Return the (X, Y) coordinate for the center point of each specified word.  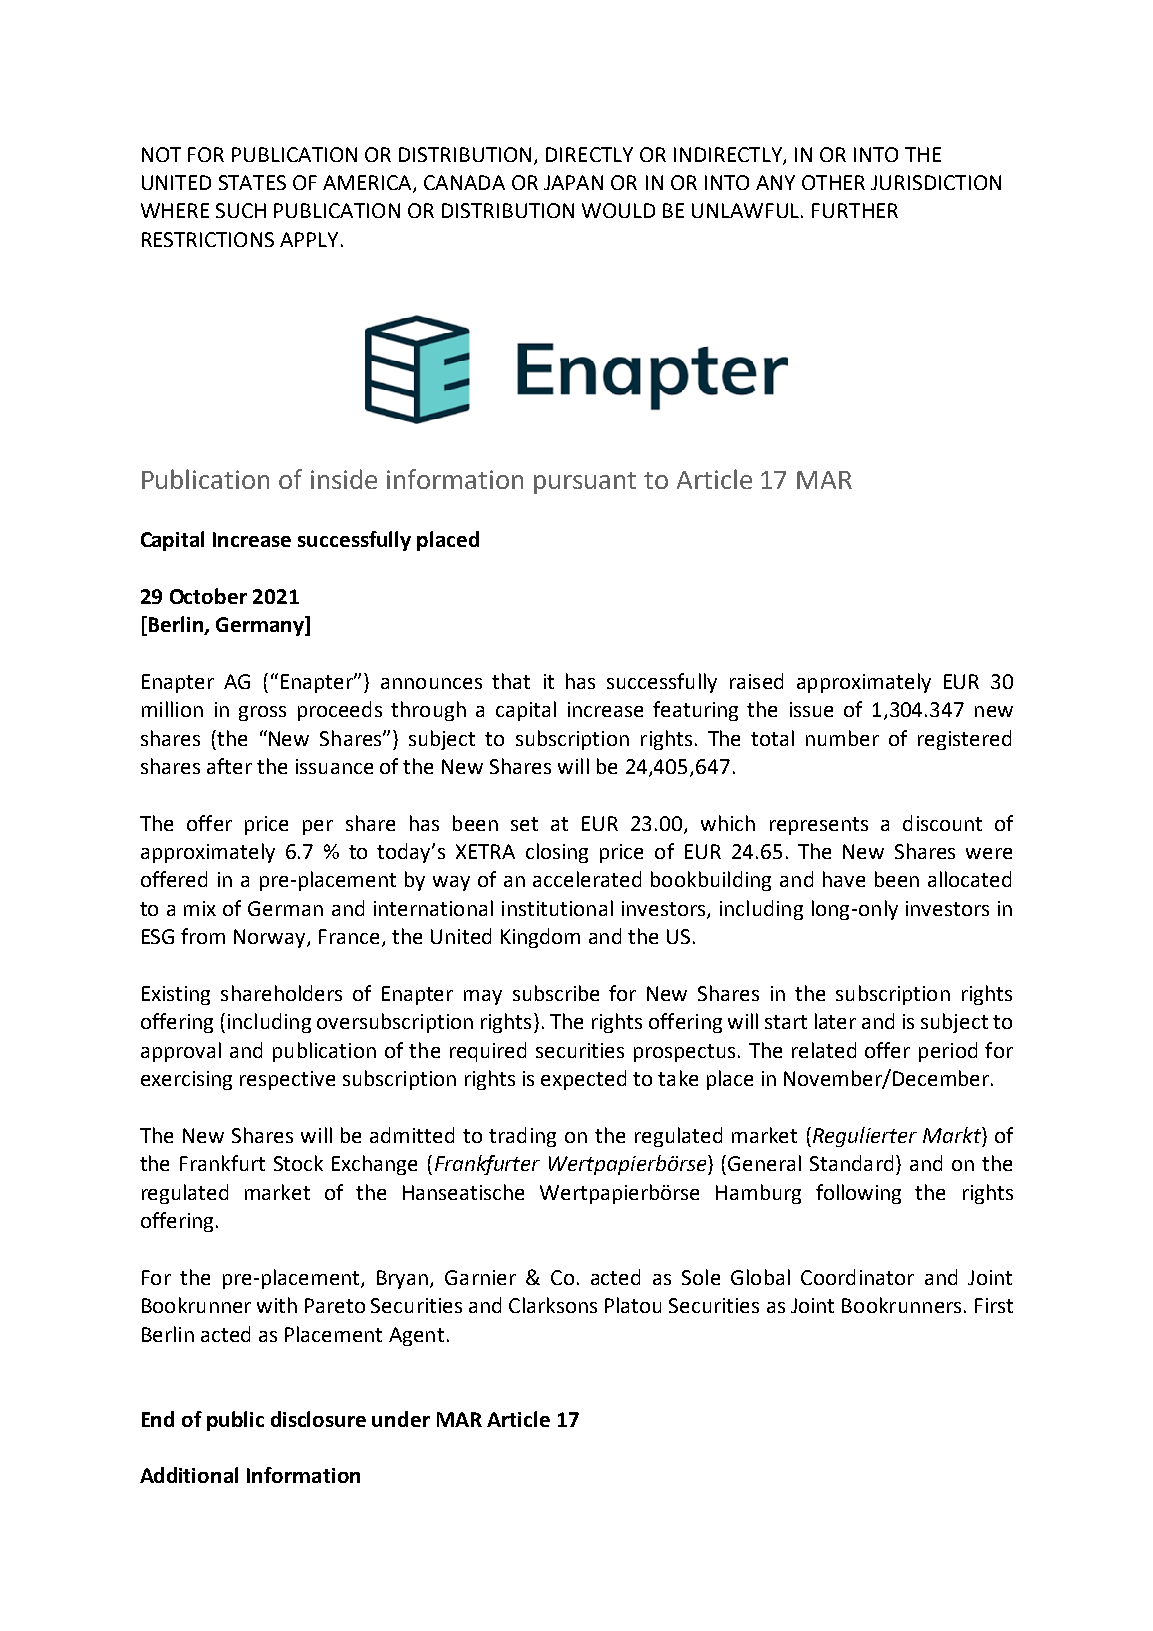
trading (522, 1137)
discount (942, 823)
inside (344, 479)
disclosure (318, 1419)
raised (756, 681)
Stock (298, 1163)
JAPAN (573, 182)
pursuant (585, 483)
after (229, 766)
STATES (252, 182)
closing (557, 853)
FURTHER (855, 210)
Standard (851, 1163)
